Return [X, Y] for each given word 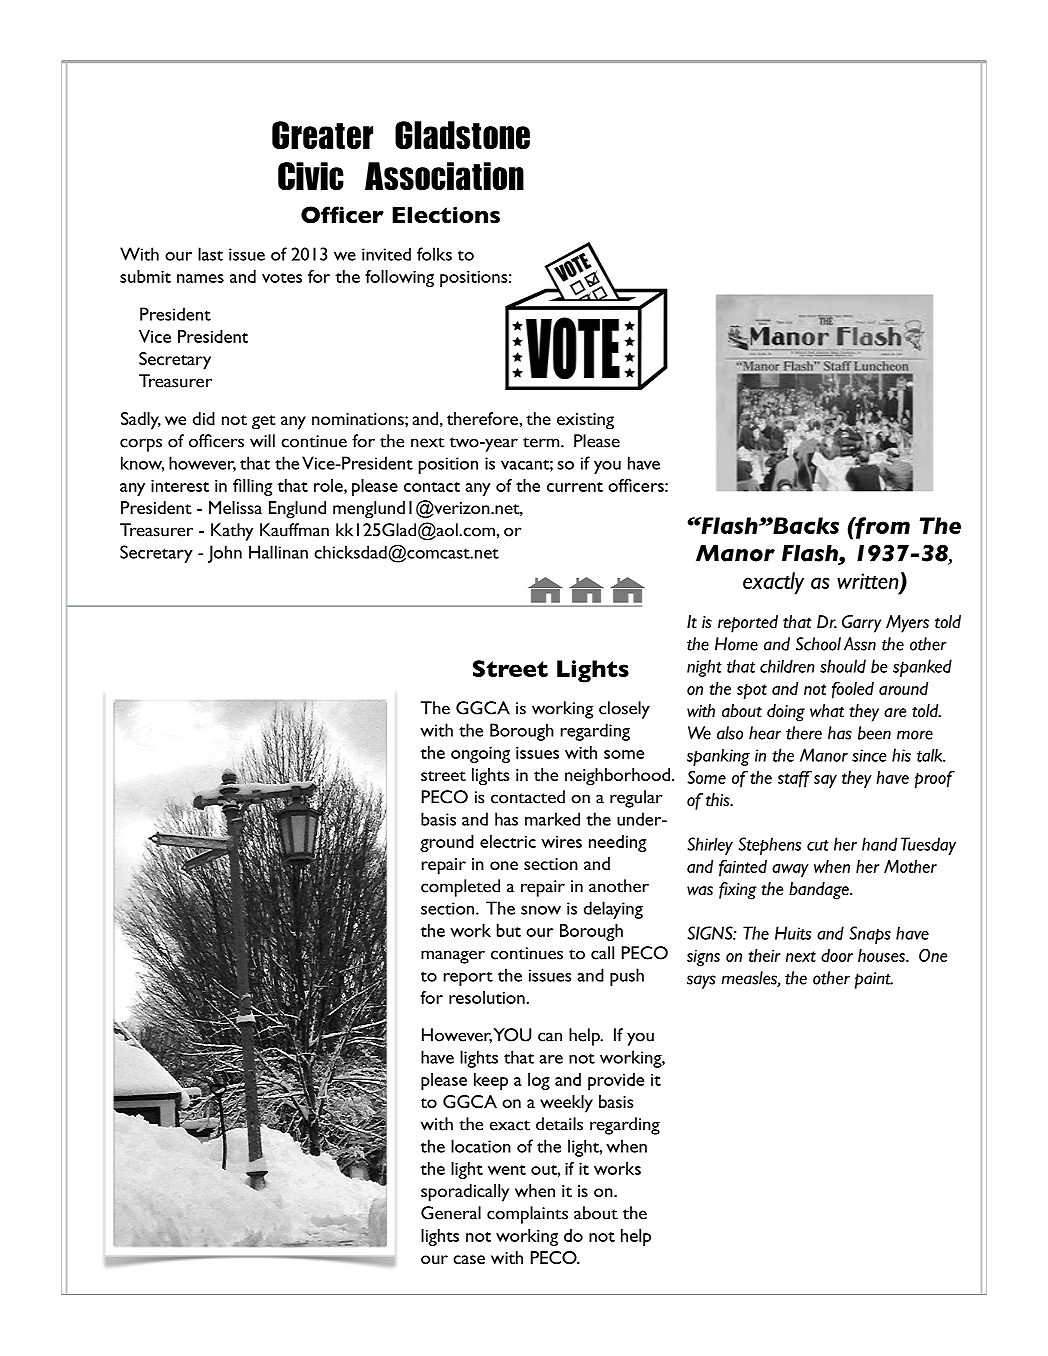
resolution [488, 997]
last [210, 254]
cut [818, 845]
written [869, 582]
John [225, 554]
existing [585, 421]
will [262, 441]
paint [874, 980]
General [451, 1213]
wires [561, 842]
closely [624, 710]
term [542, 442]
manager [453, 957]
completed [460, 888]
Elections [446, 214]
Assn [860, 644]
